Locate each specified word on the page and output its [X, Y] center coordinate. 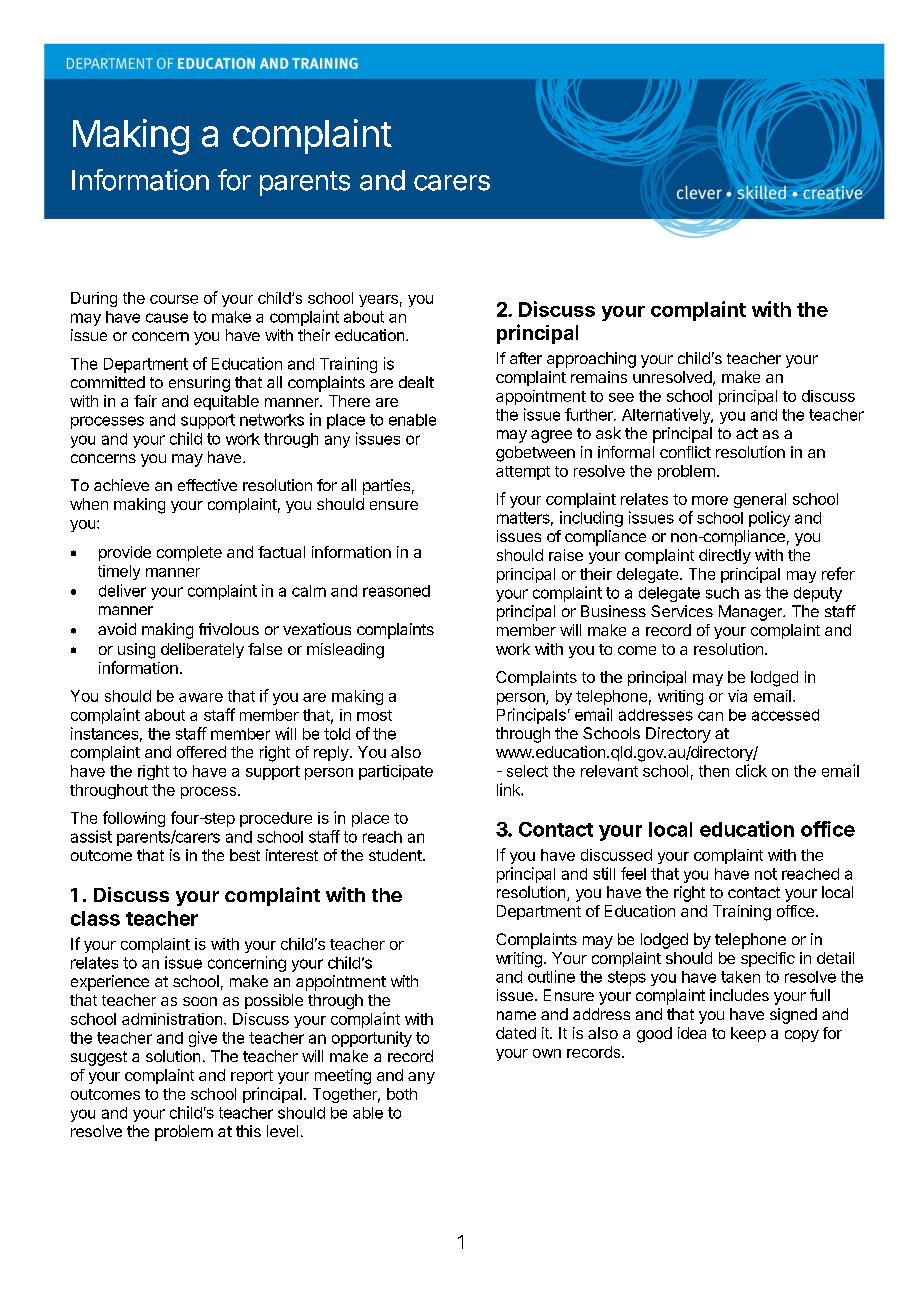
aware [201, 697]
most [374, 715]
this [248, 1131]
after [526, 358]
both [402, 1094]
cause [167, 318]
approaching [591, 360]
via [737, 696]
